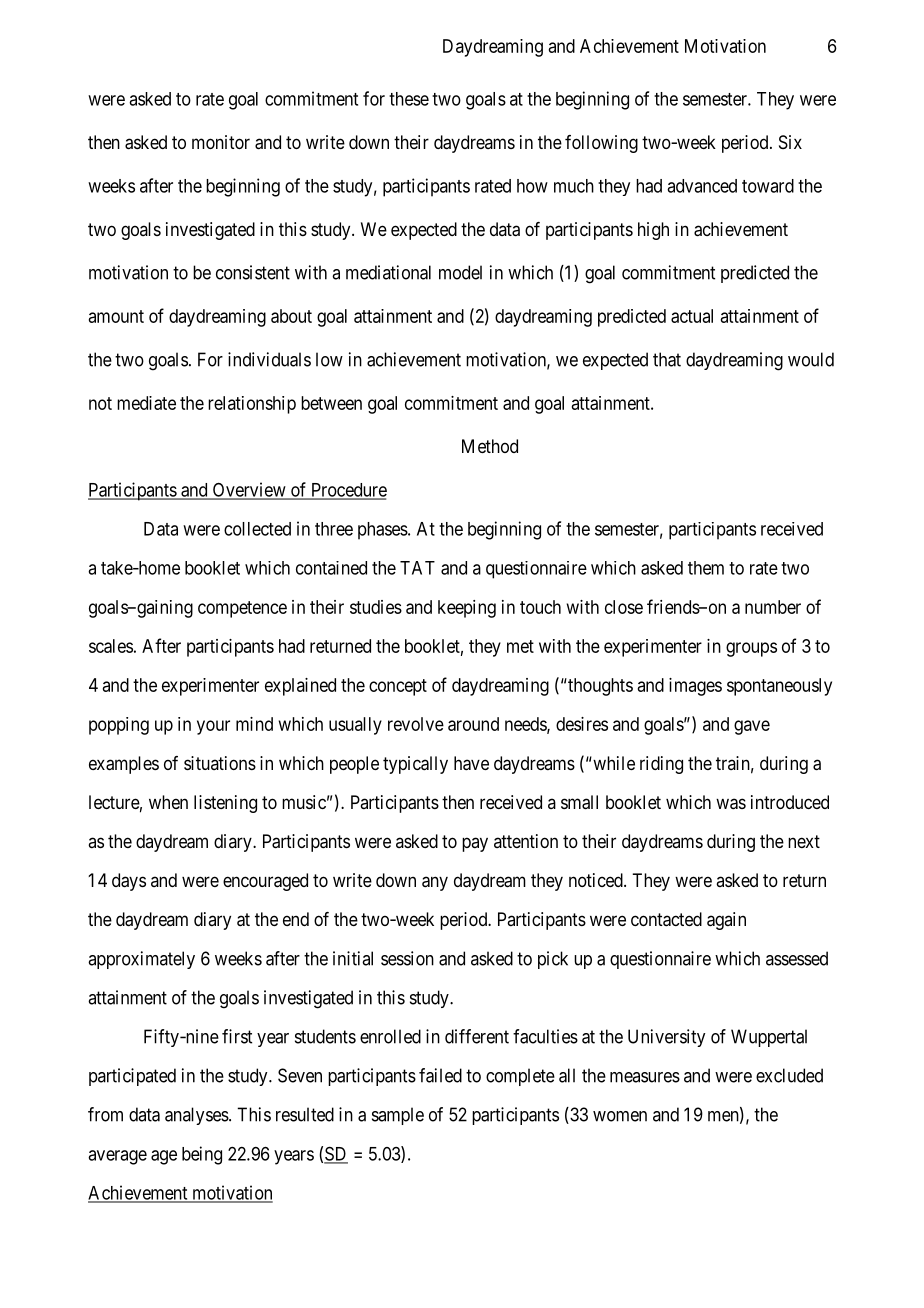  I want to click on that, so click(667, 359).
